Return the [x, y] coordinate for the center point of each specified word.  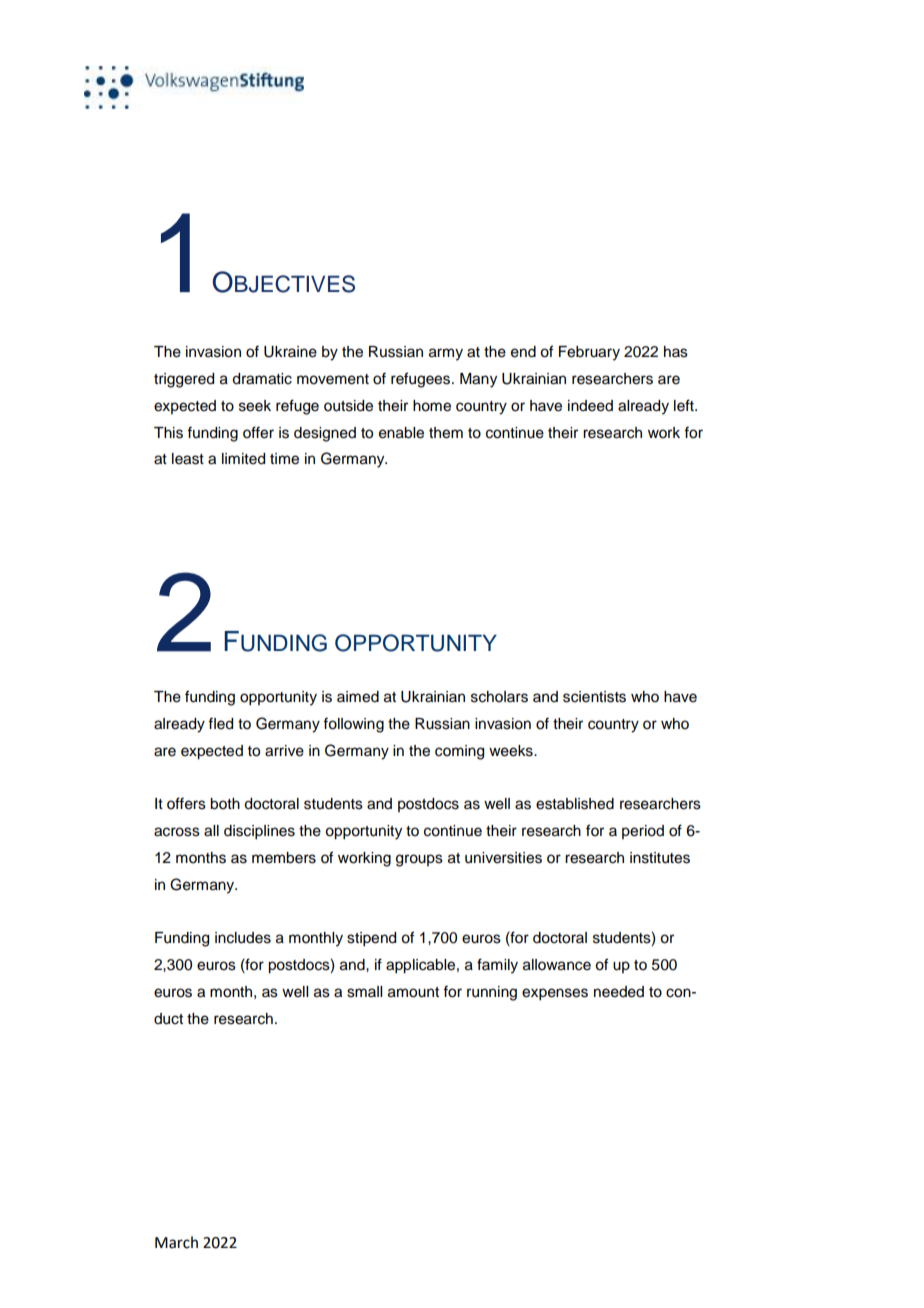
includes [243, 938]
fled [220, 723]
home [432, 406]
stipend [371, 939]
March [176, 1242]
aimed [358, 697]
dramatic [262, 379]
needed [619, 992]
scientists [594, 697]
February [589, 353]
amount [413, 992]
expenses [555, 994]
